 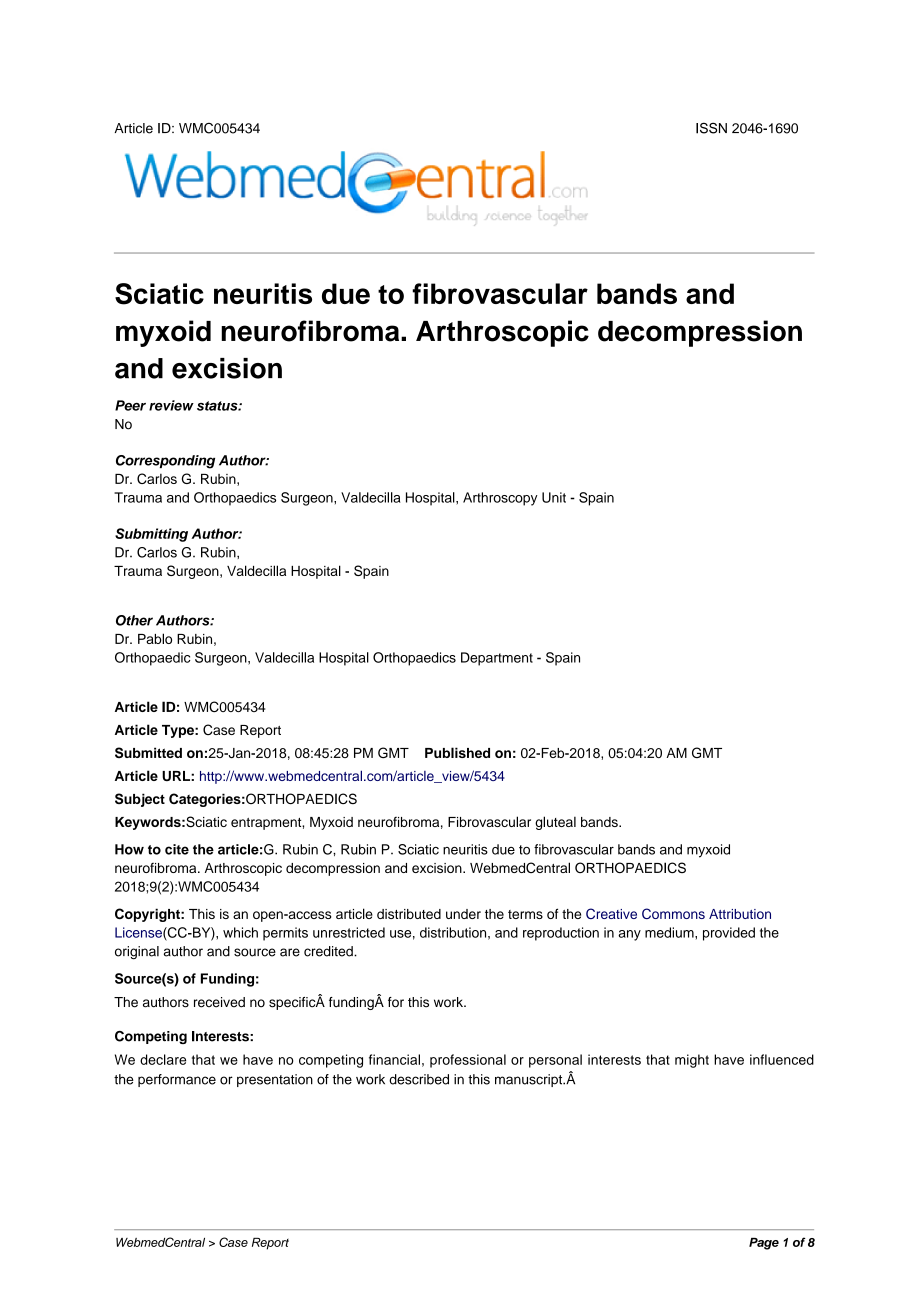 What do you see at coordinates (177, 849) in the screenshot?
I see `cite` at bounding box center [177, 849].
